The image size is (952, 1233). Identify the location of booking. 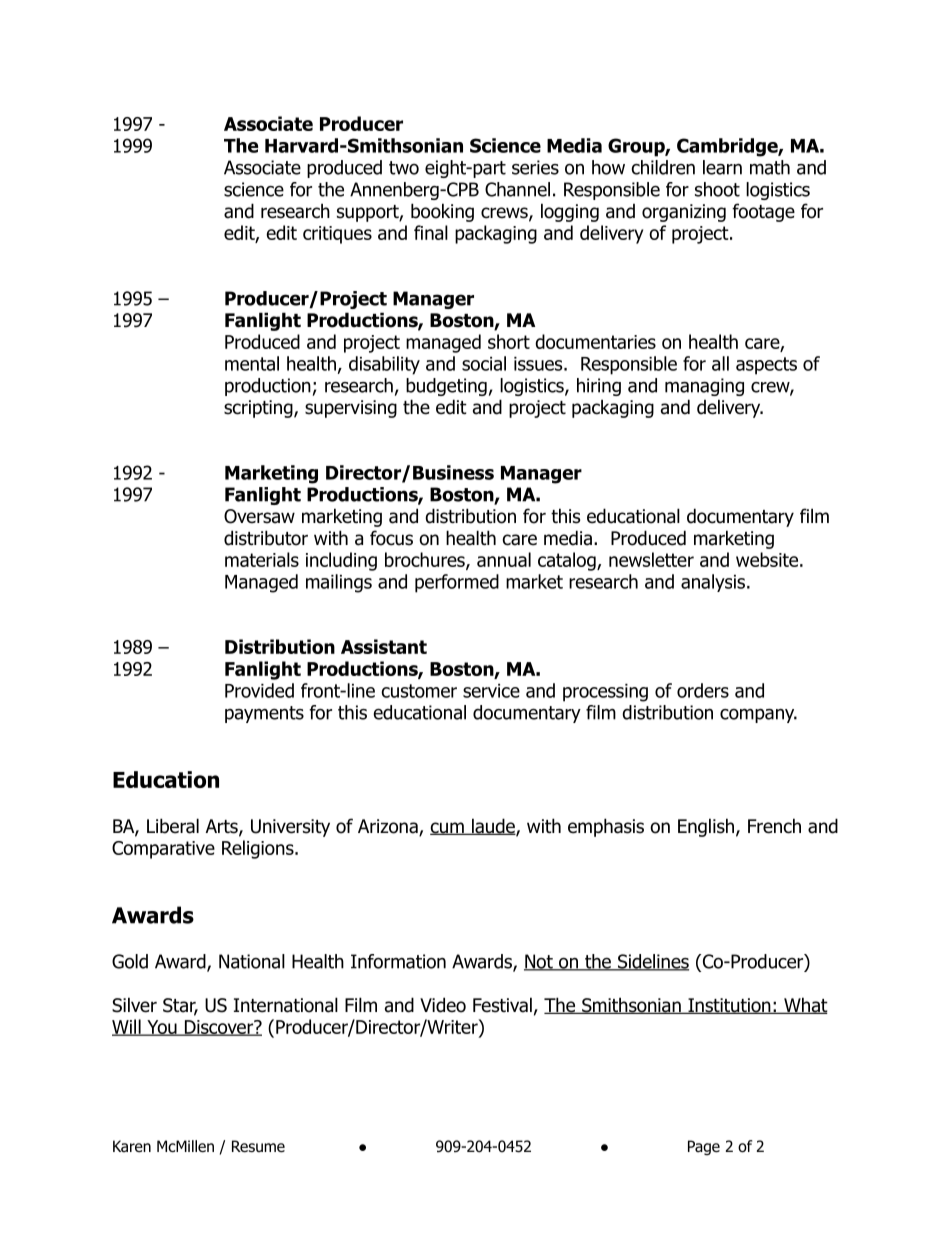
(442, 212).
